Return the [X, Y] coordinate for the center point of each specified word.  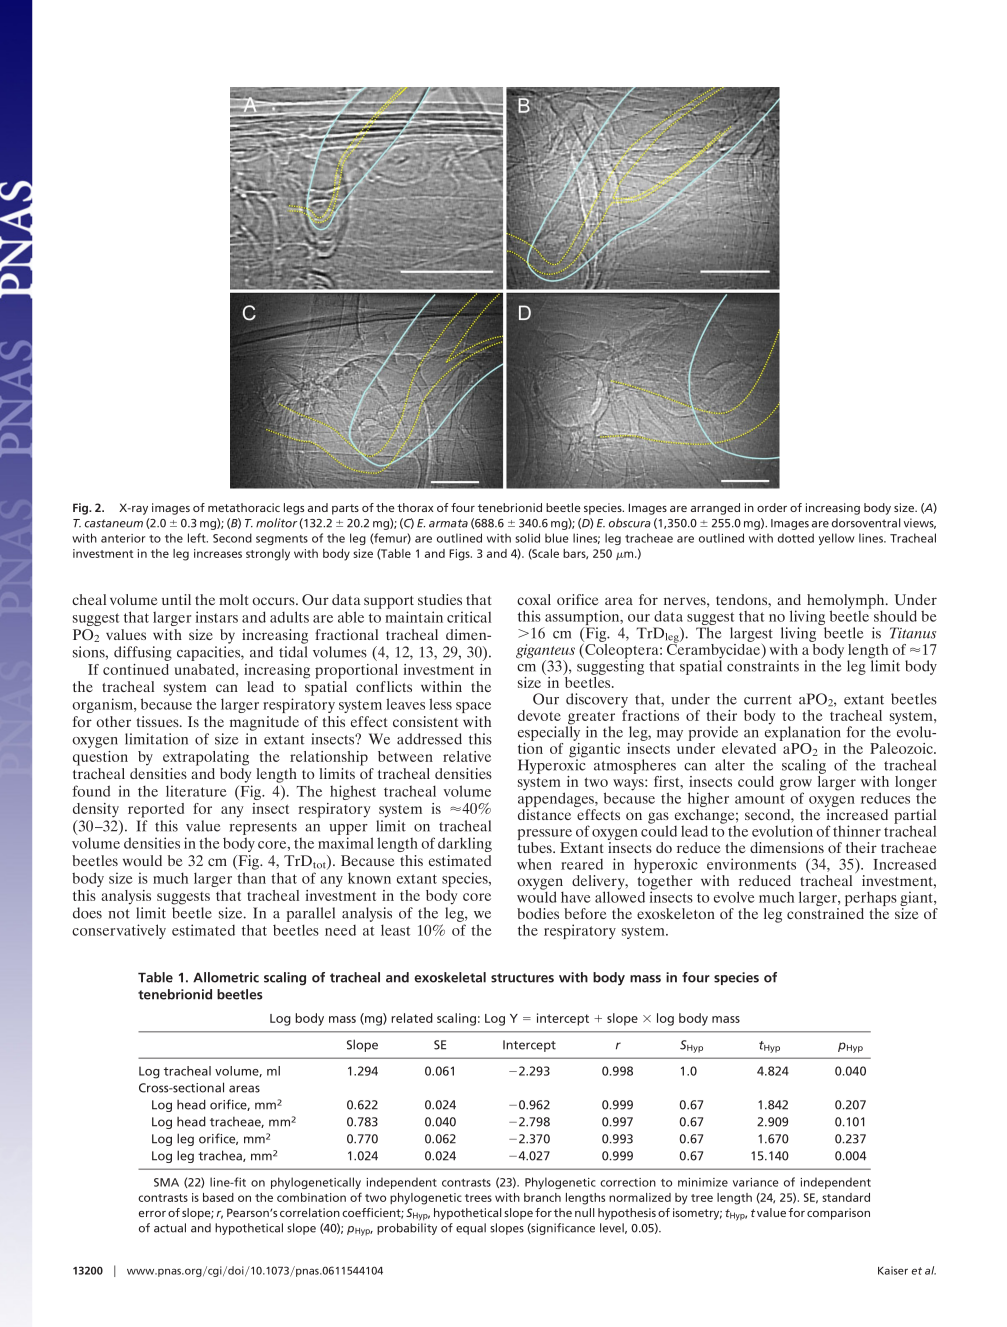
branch [542, 1197]
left [198, 538]
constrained [825, 913]
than [251, 878]
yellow [837, 539]
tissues [158, 721]
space [473, 707]
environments [751, 864]
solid [527, 538]
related [412, 1018]
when [534, 864]
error [152, 1214]
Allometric [226, 977]
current [768, 700]
